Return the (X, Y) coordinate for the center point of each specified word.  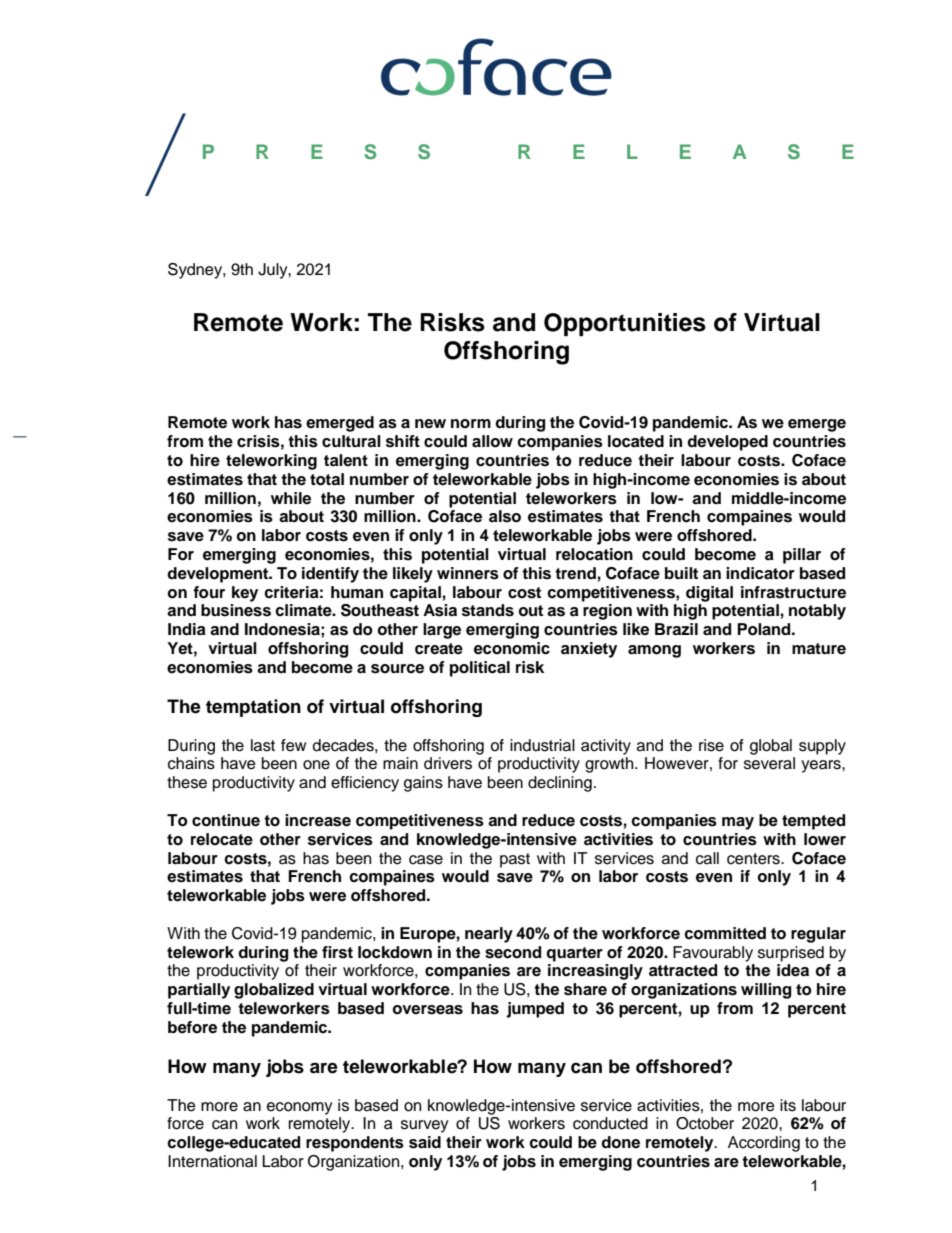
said (425, 1142)
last (263, 745)
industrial (542, 745)
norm (471, 424)
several (769, 763)
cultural (351, 441)
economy (300, 1108)
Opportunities (625, 324)
